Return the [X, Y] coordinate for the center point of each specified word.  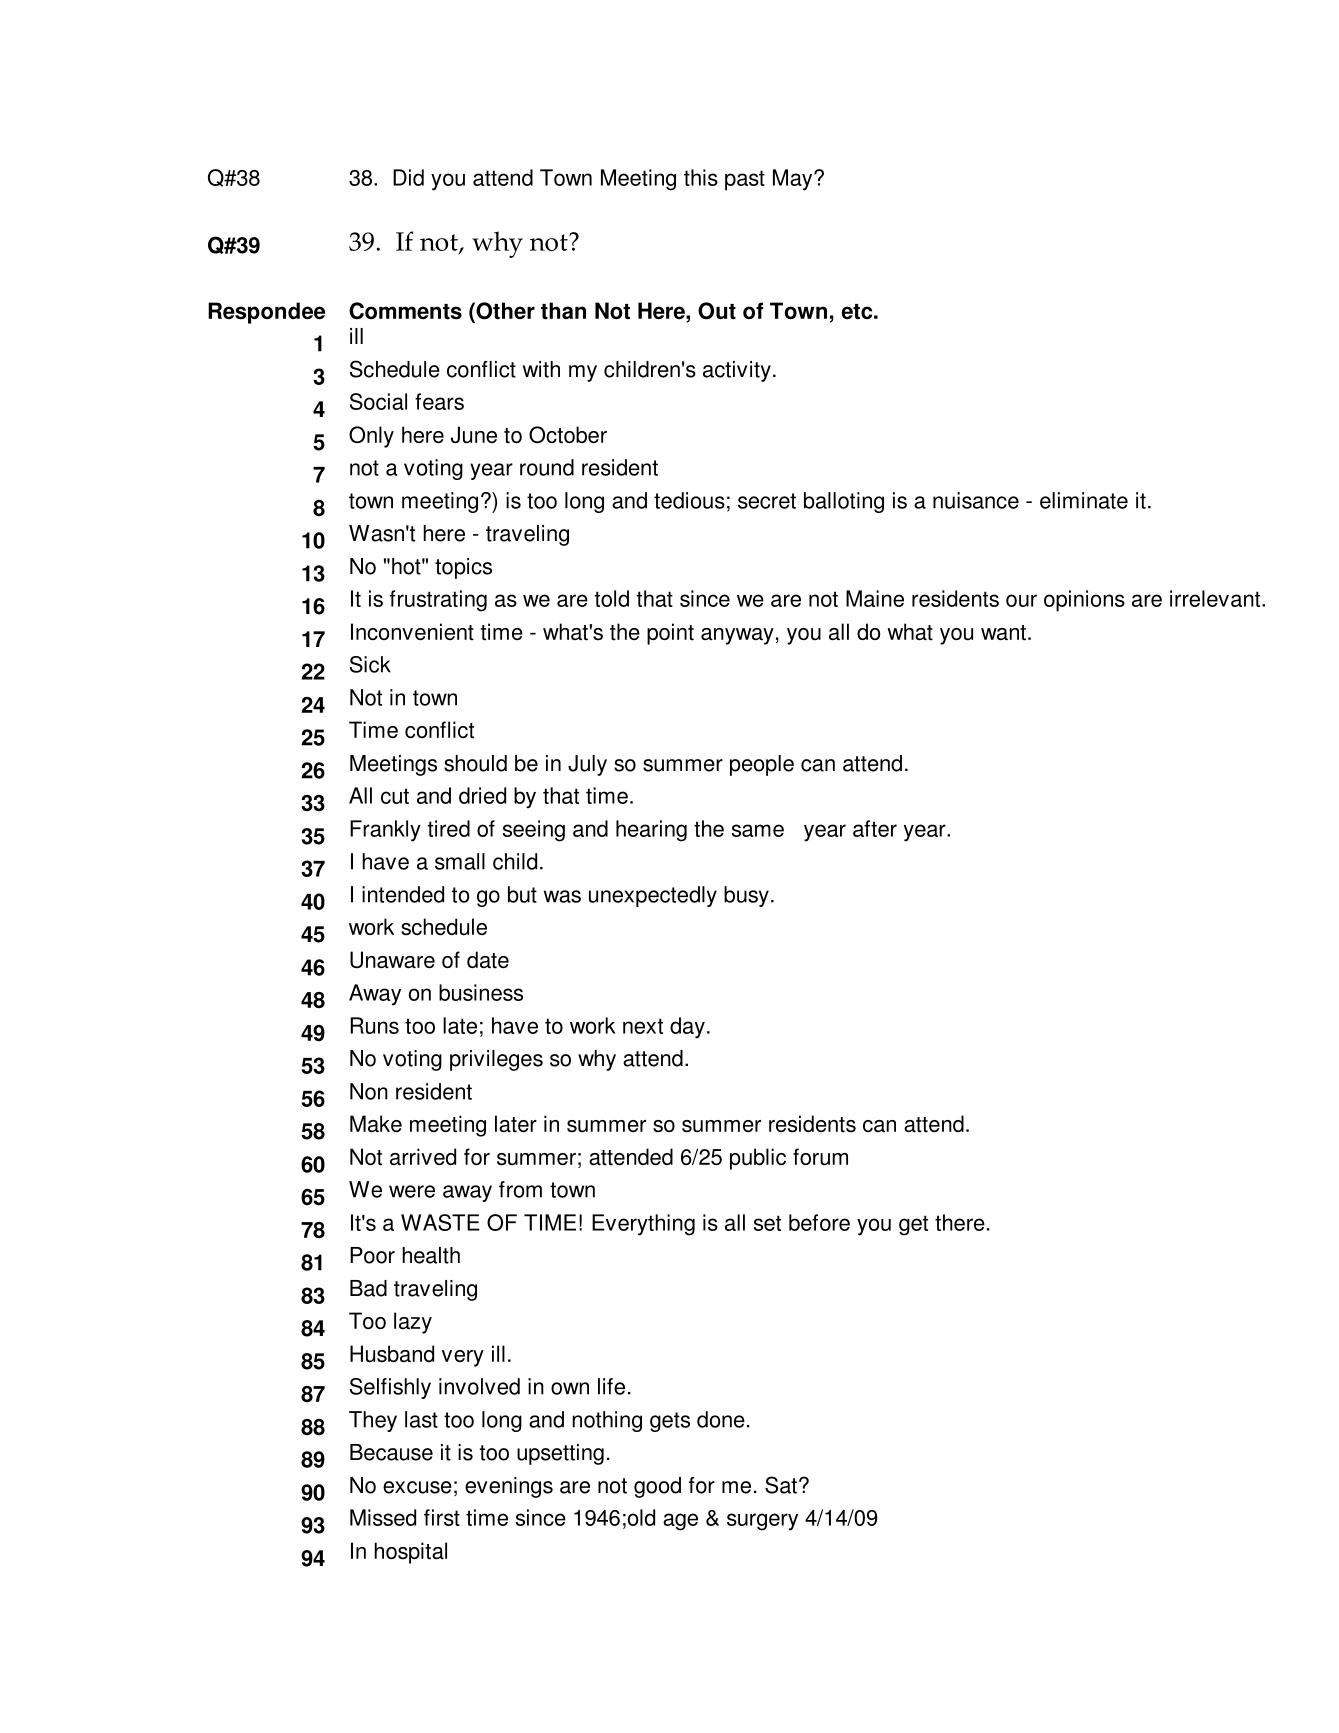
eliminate [1084, 500]
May [794, 180]
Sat [781, 1485]
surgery [762, 1522]
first [442, 1517]
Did [408, 177]
